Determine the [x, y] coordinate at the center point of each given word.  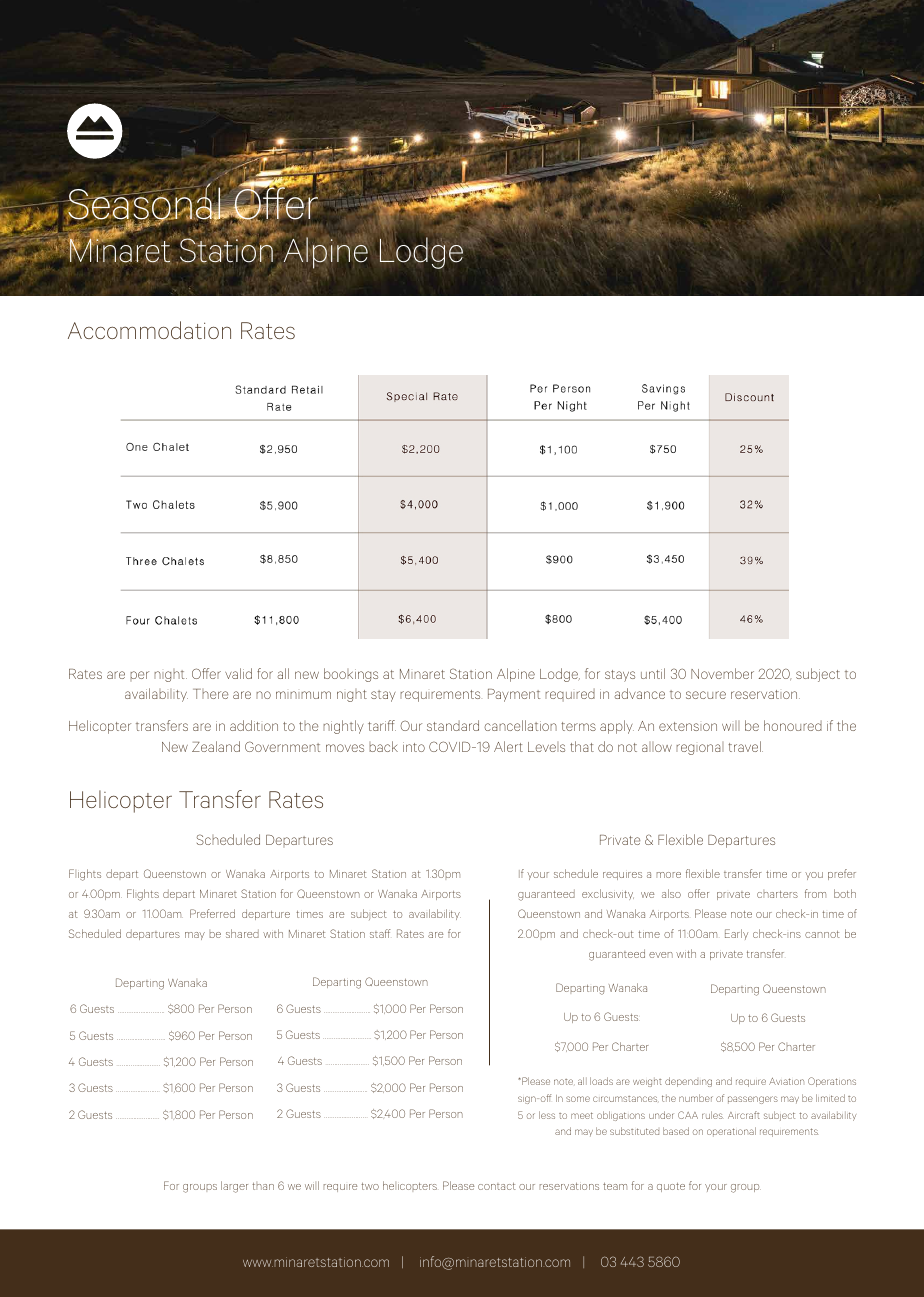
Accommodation [149, 330]
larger [234, 1187]
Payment [514, 695]
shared [242, 933]
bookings [351, 675]
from [815, 893]
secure [706, 695]
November [722, 673]
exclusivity [608, 894]
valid [238, 673]
